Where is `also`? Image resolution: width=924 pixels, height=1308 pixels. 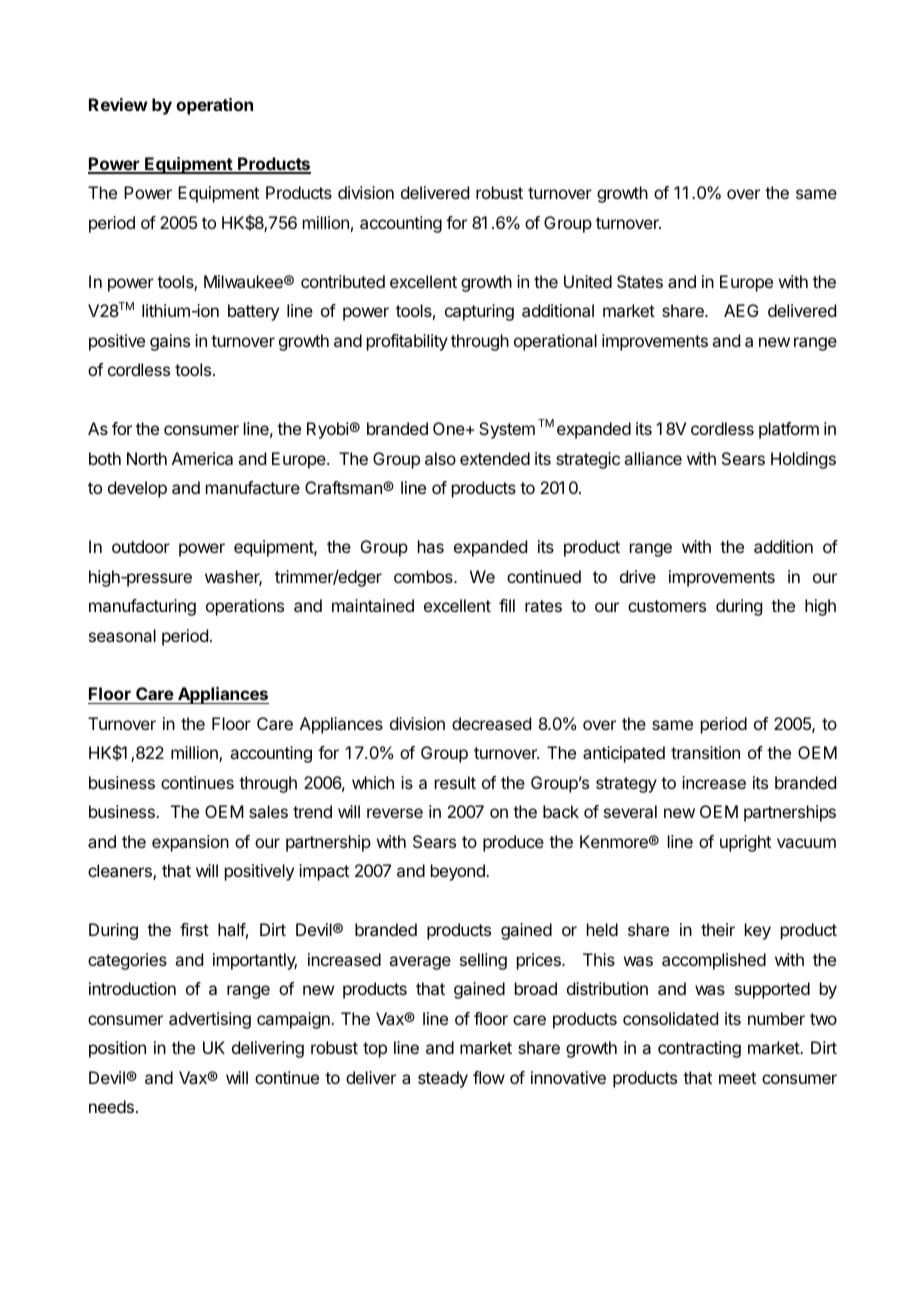
also is located at coordinates (440, 458).
